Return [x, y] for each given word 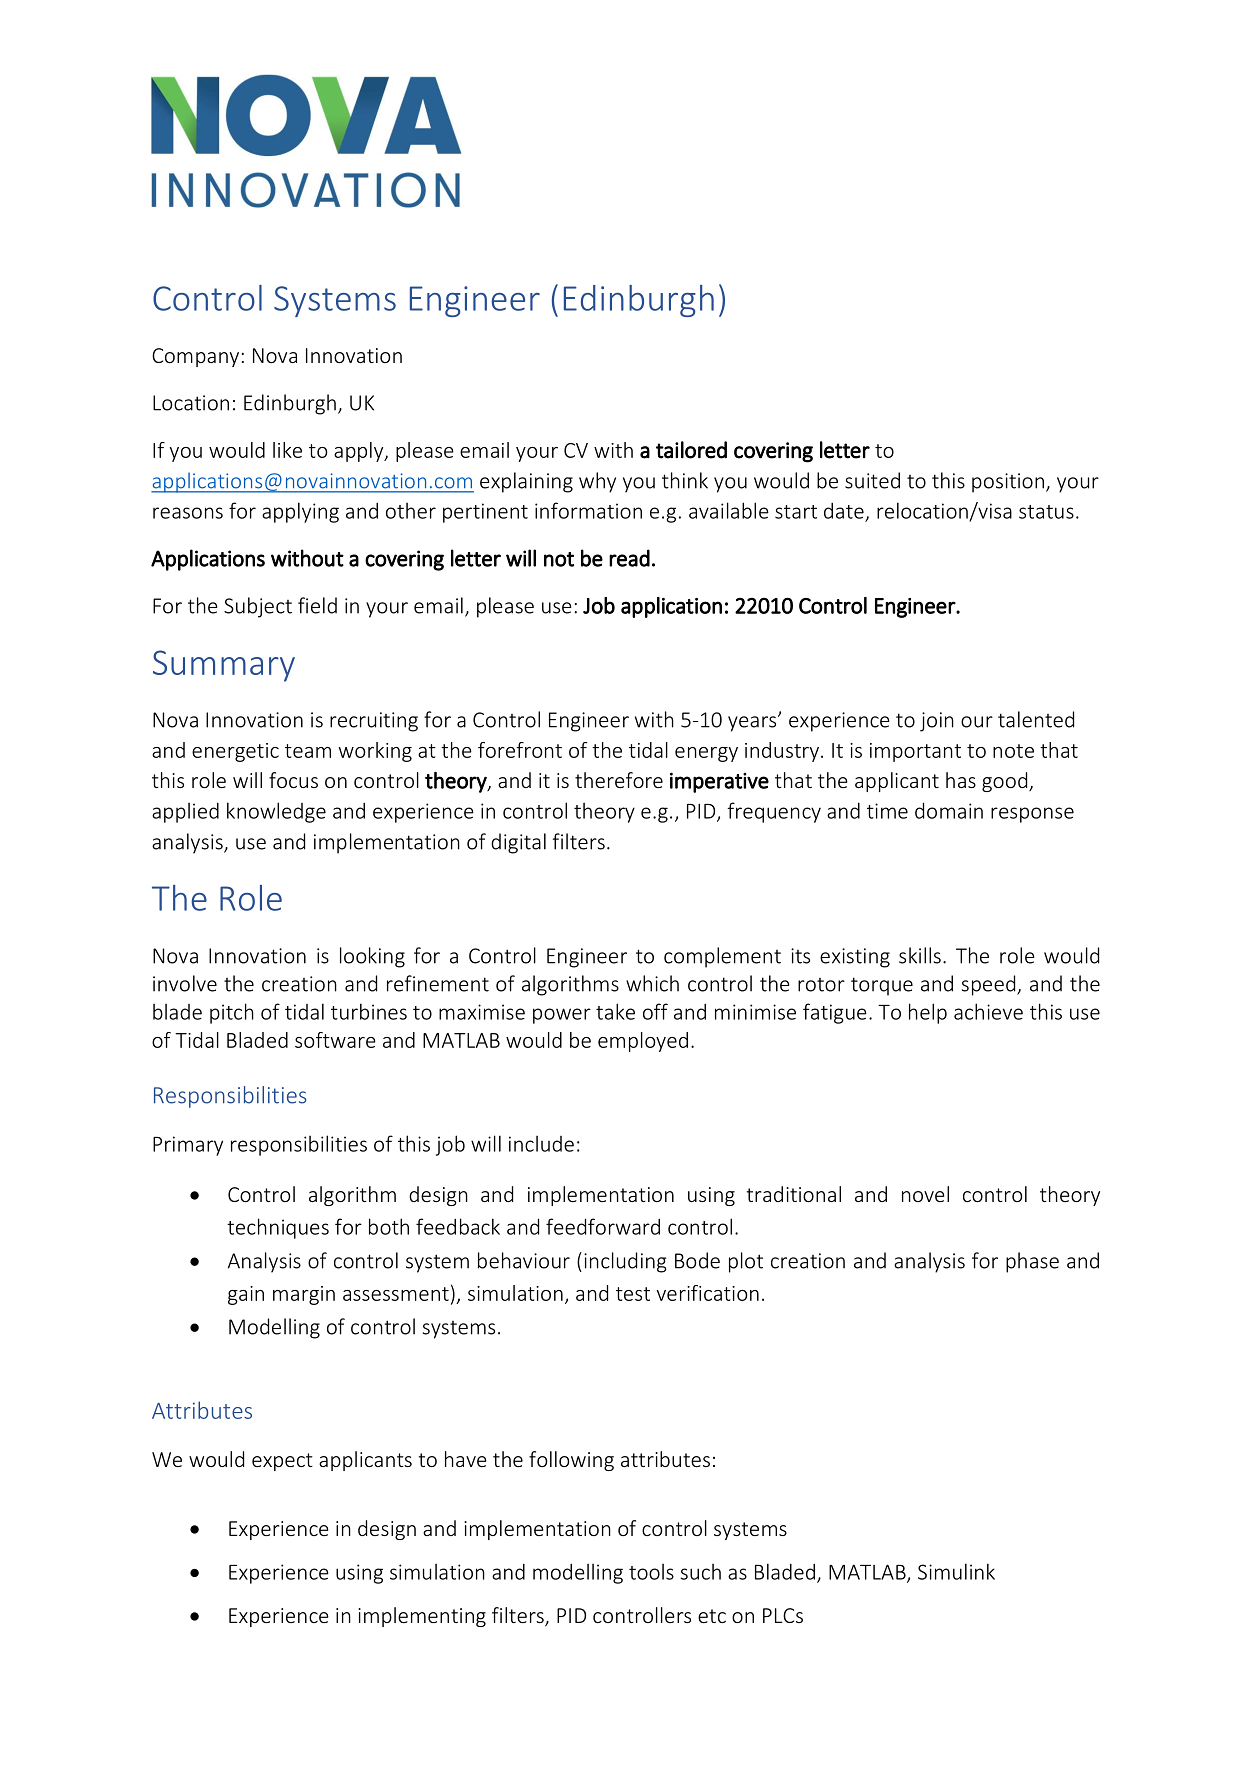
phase [1032, 1262]
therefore [619, 780]
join [937, 722]
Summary [224, 666]
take [615, 1011]
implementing [422, 1617]
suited [872, 480]
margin [304, 1295]
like [287, 450]
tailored [691, 450]
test [633, 1294]
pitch [232, 1013]
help [928, 1013]
